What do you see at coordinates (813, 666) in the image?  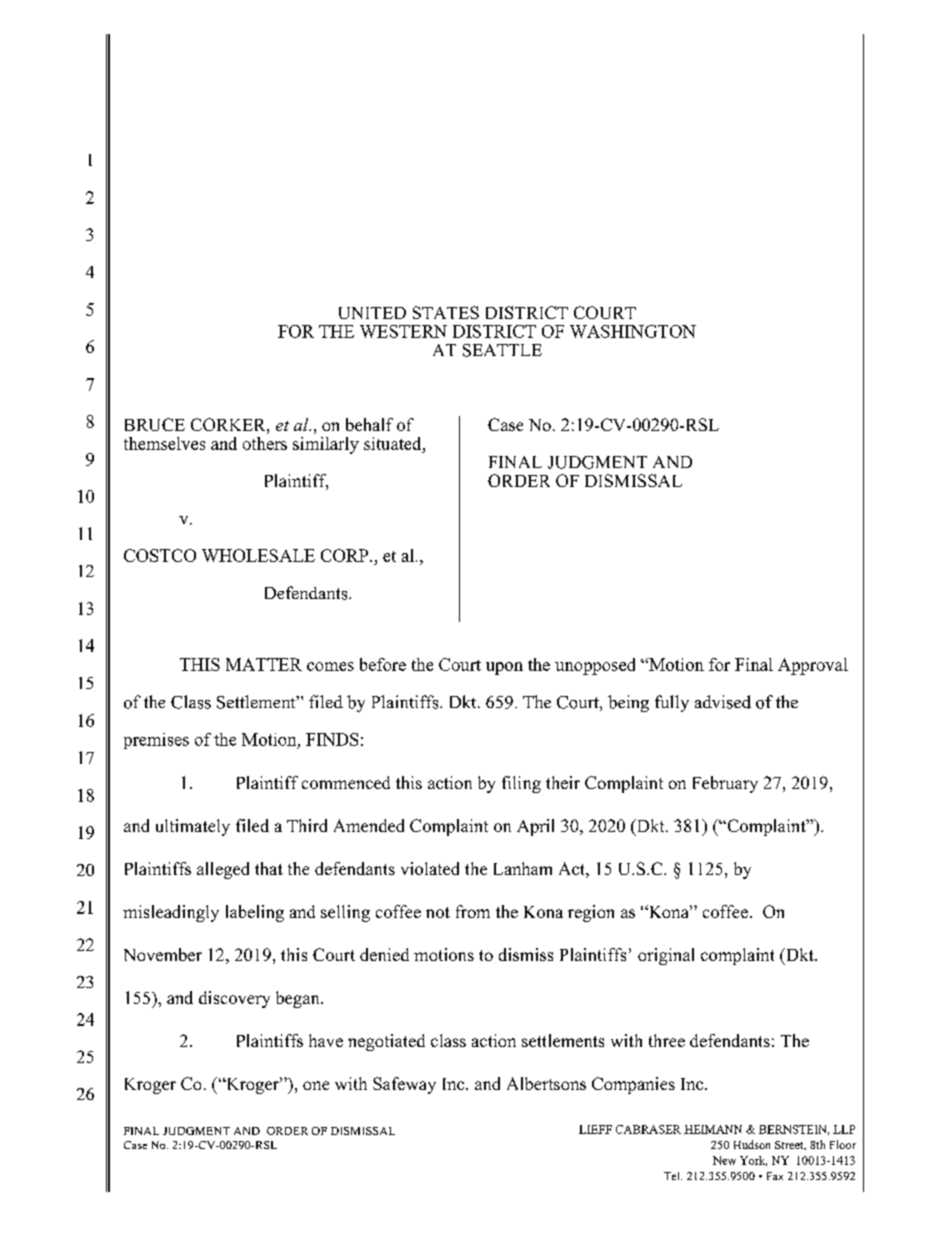 I see `Approval` at bounding box center [813, 666].
